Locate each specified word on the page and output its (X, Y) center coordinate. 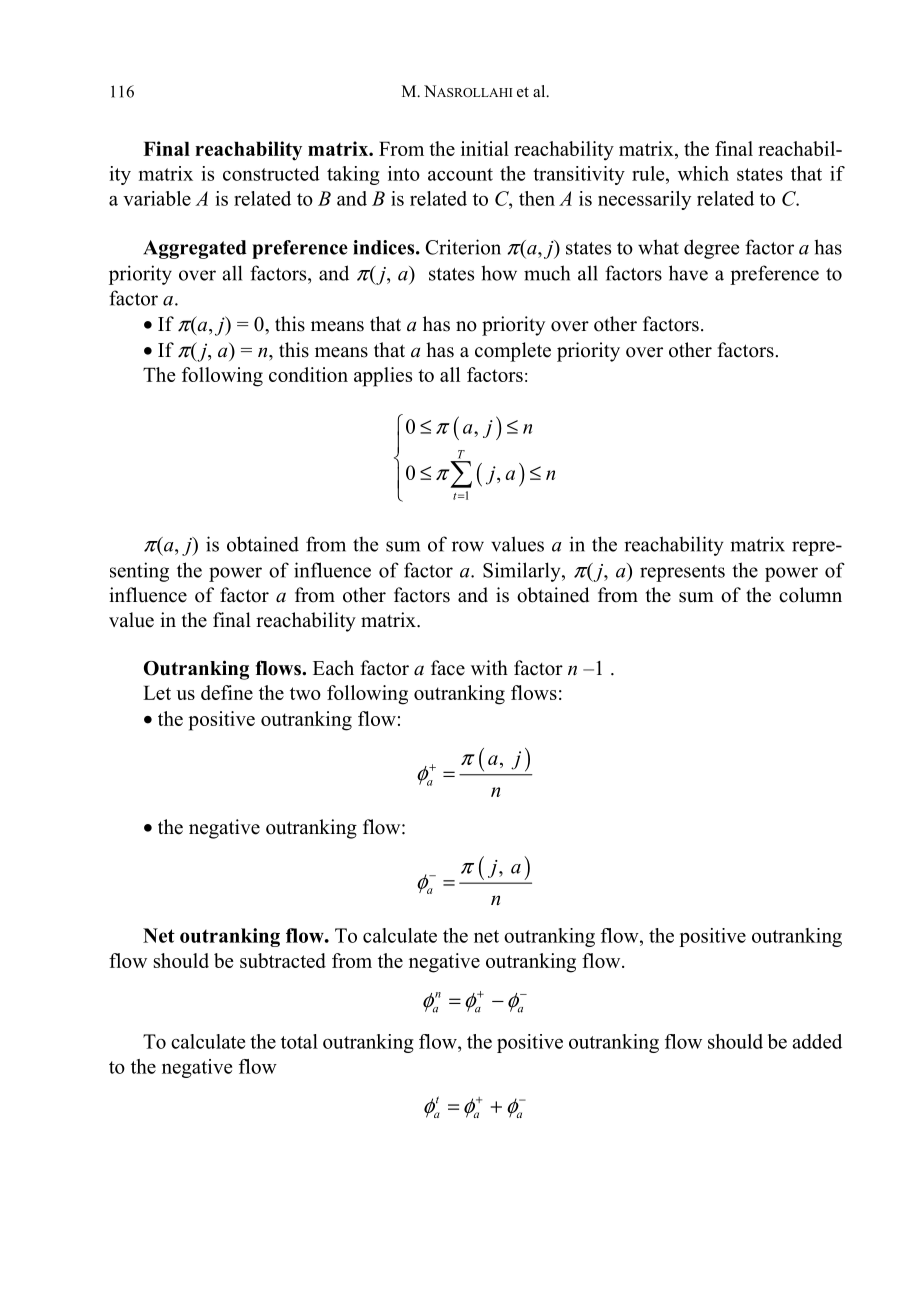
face (448, 668)
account (460, 174)
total (299, 1041)
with (489, 667)
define (227, 692)
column (810, 595)
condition (308, 374)
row (468, 546)
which (703, 173)
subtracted (283, 960)
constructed (271, 173)
